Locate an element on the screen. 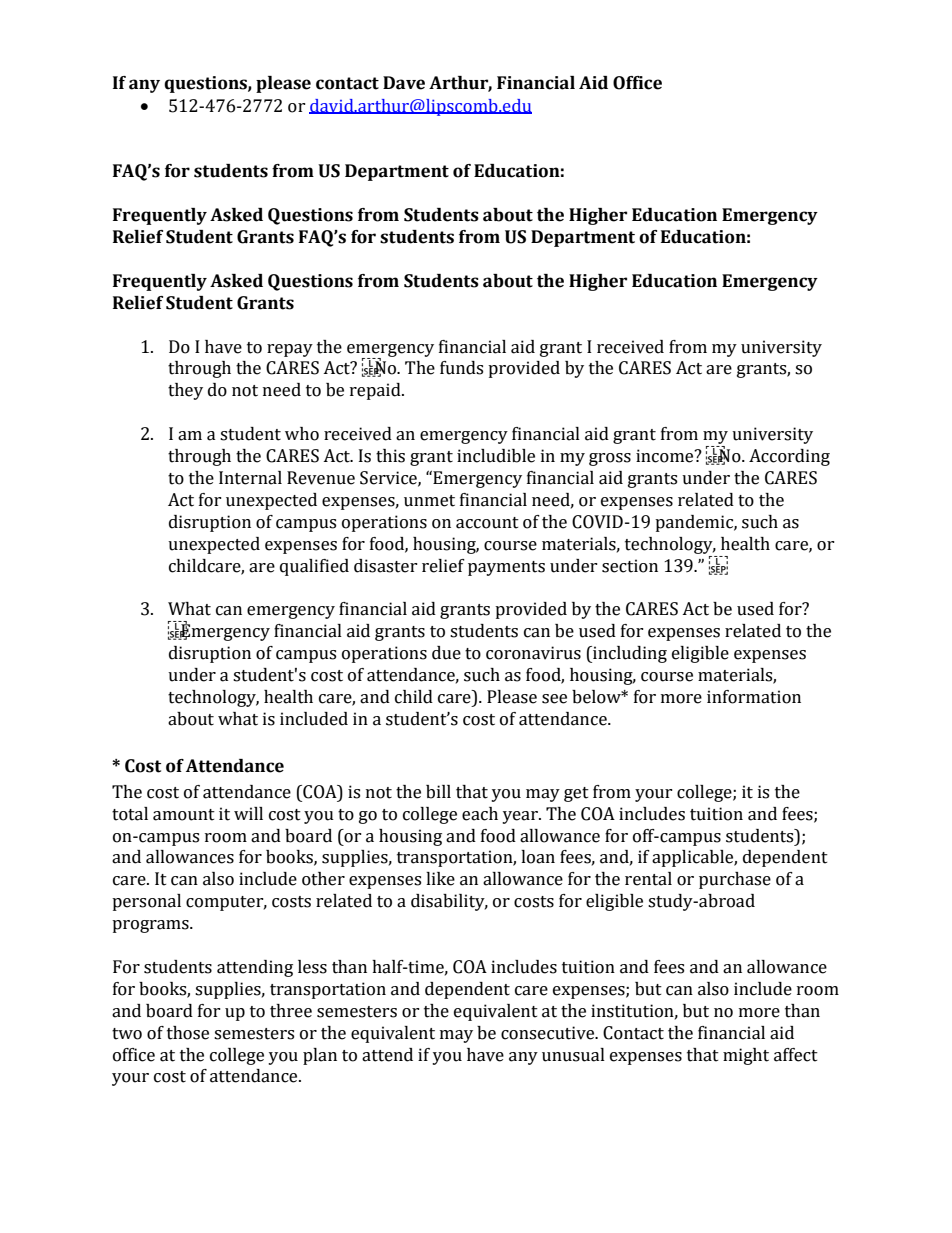 The height and width of the screenshot is (1233, 952). qualified is located at coordinates (314, 567).
